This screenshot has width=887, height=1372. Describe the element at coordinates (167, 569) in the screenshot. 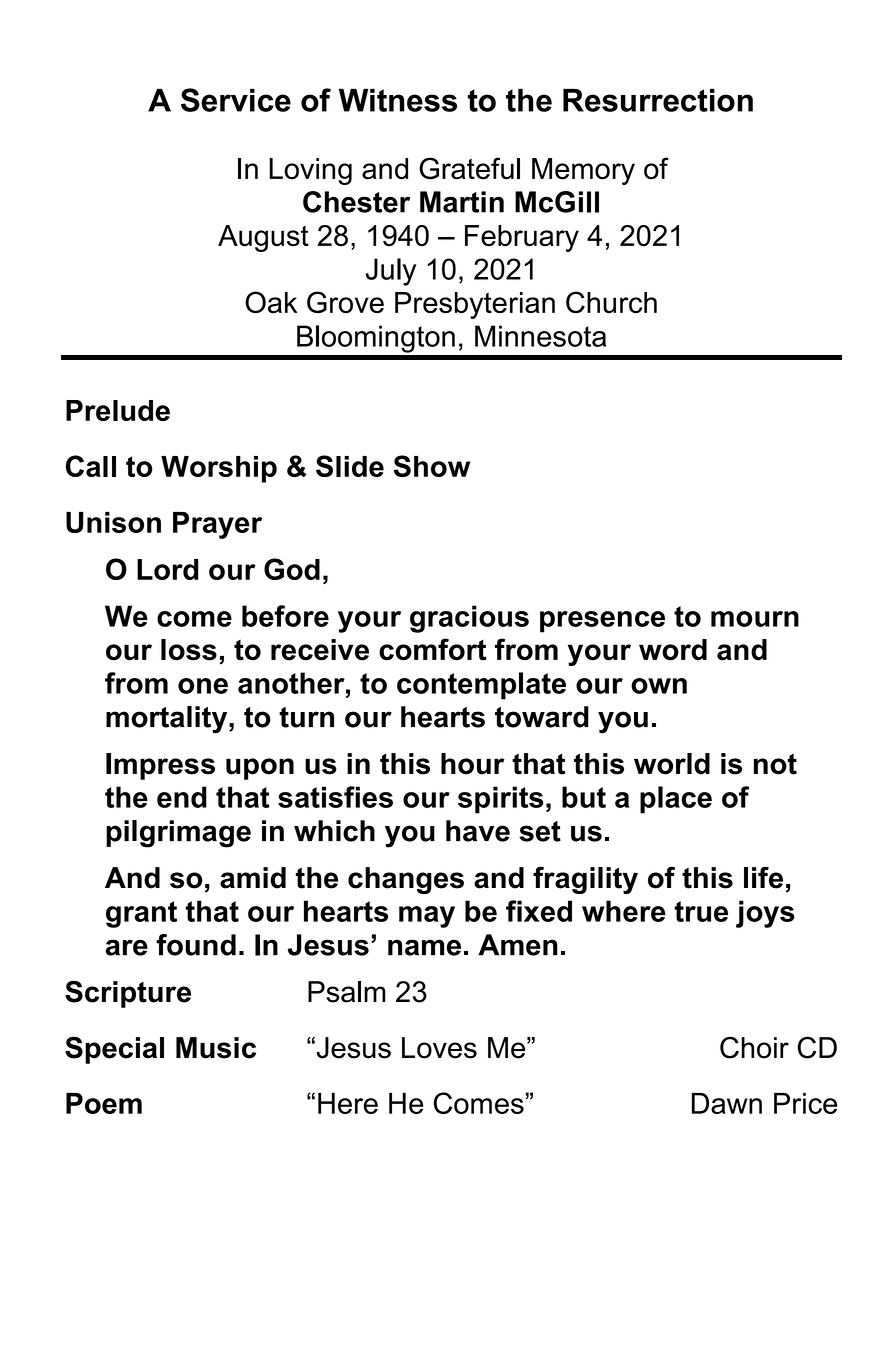

I see `Lord` at that location.
